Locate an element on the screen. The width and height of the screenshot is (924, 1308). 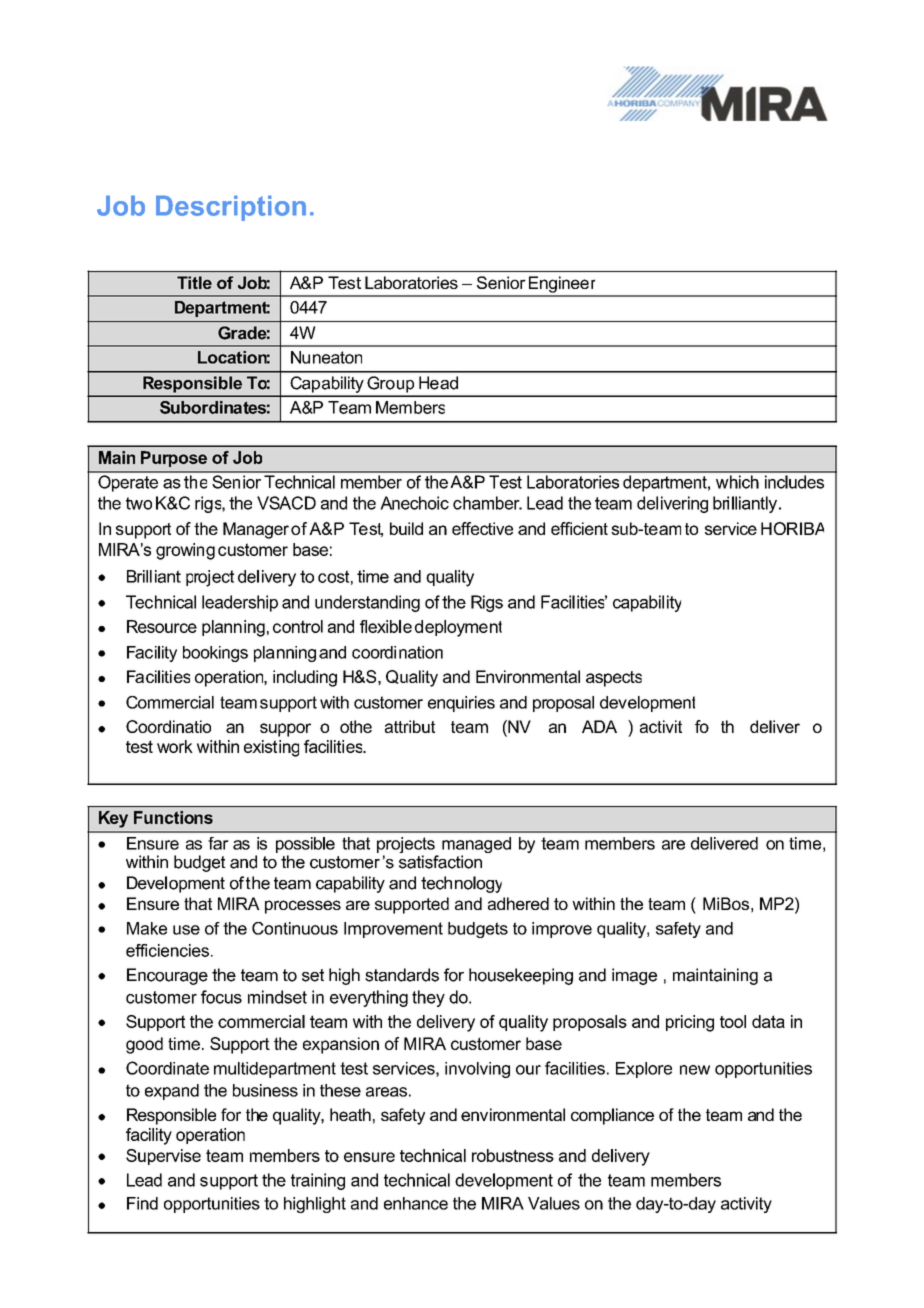
Head is located at coordinates (438, 383).
